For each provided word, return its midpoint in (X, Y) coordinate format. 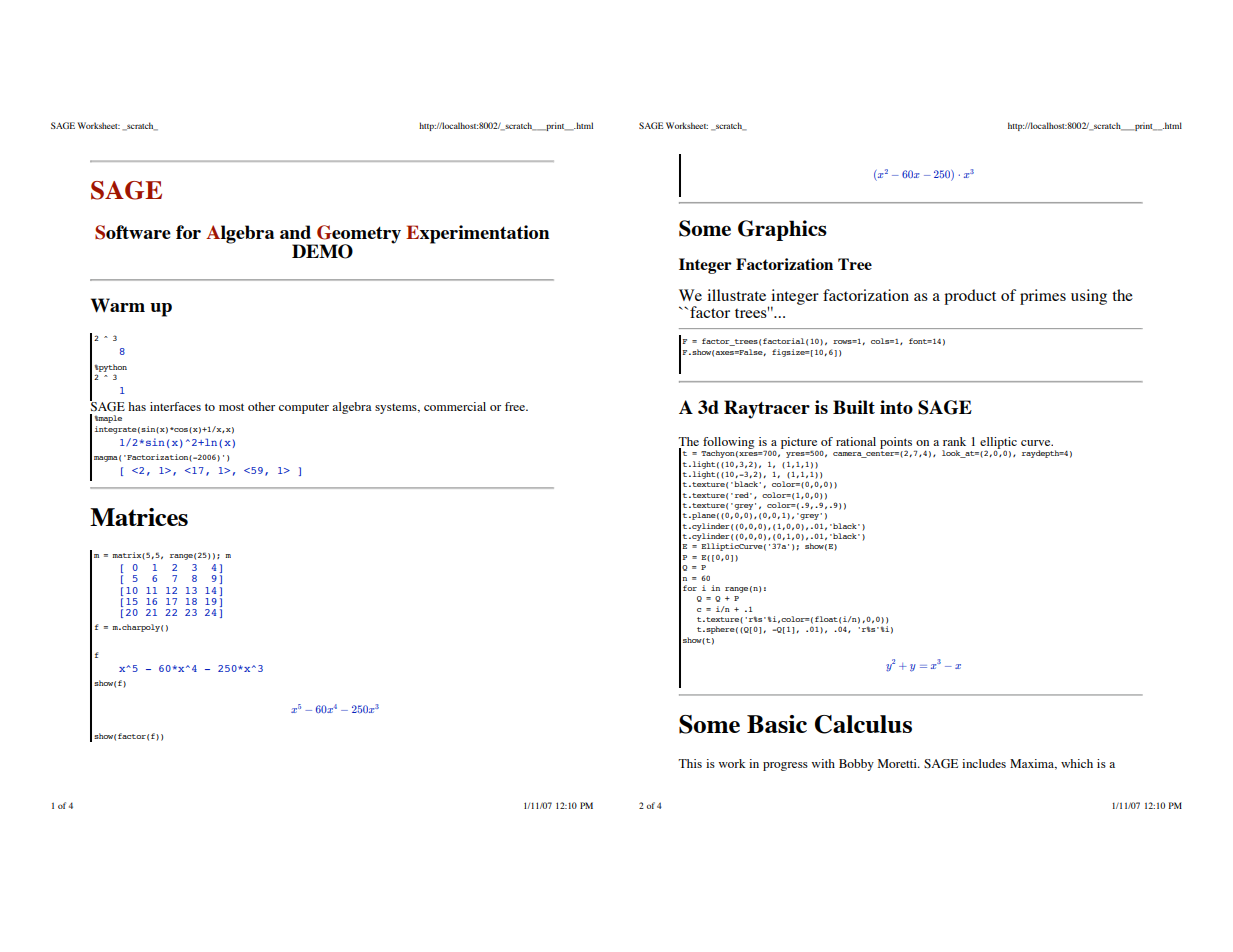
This (690, 763)
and (295, 232)
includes (984, 763)
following (728, 444)
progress (785, 766)
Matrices (139, 517)
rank (954, 441)
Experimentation (478, 234)
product (970, 297)
